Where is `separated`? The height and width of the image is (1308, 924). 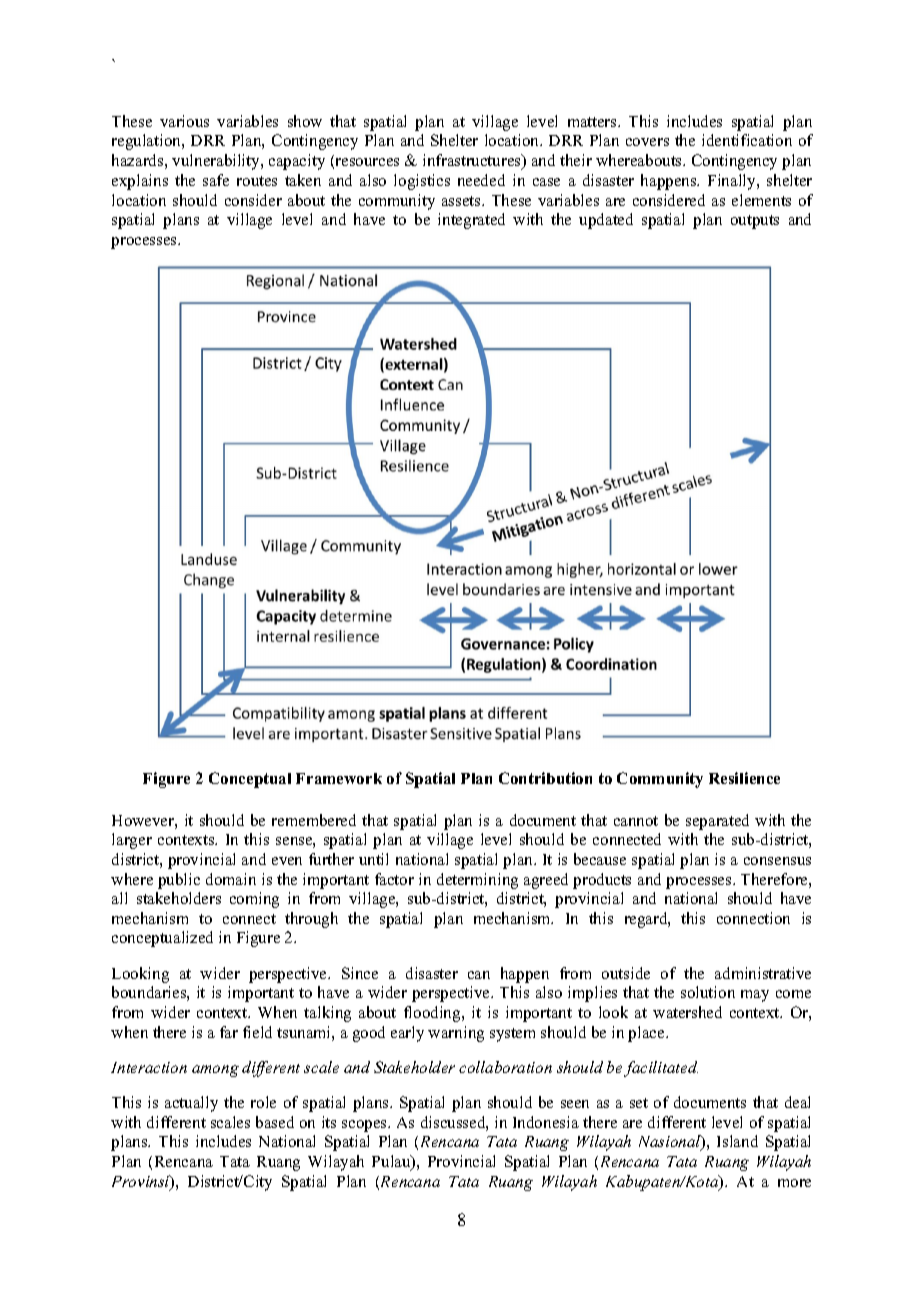 separated is located at coordinates (717, 822).
